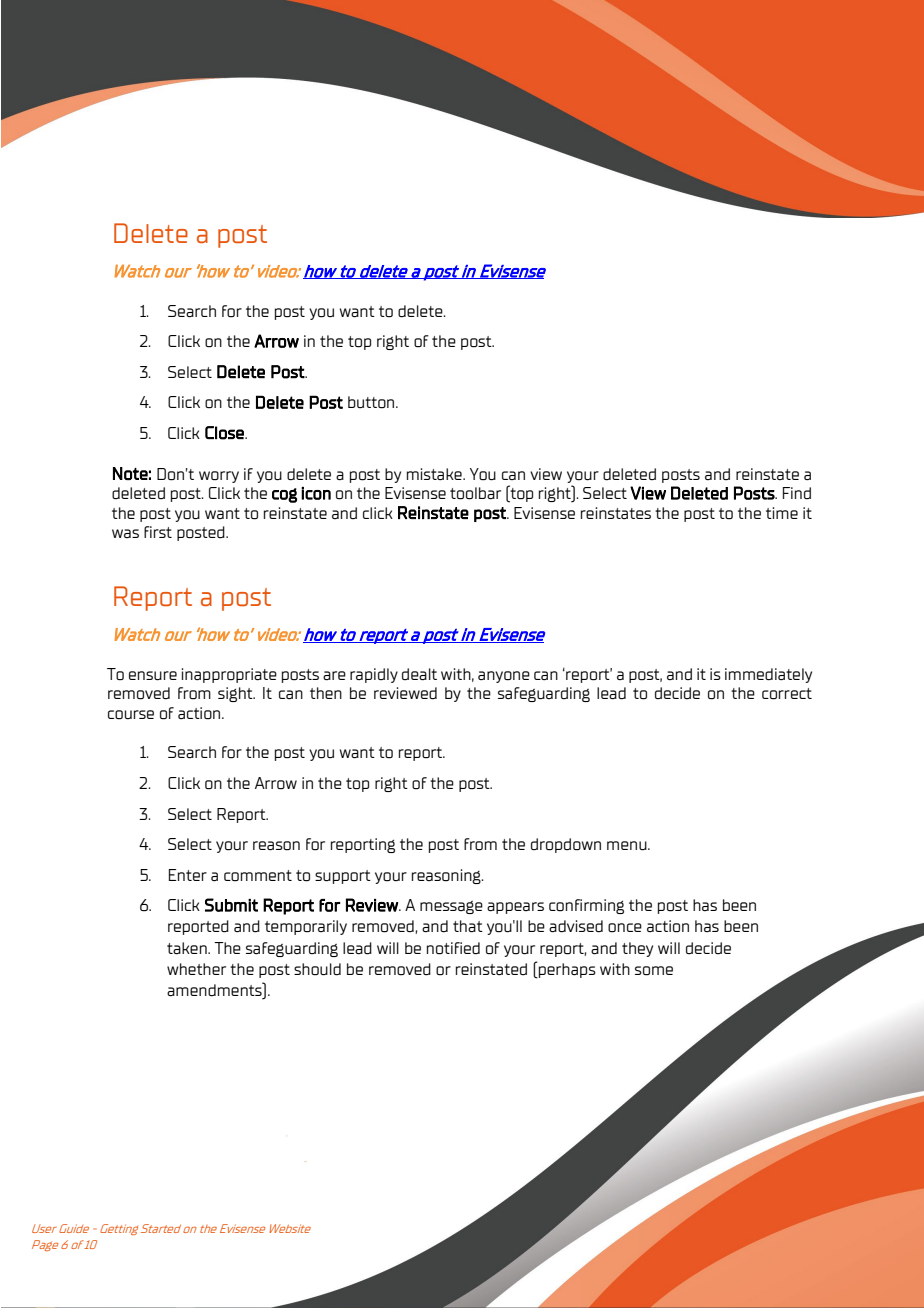 This document has height=1308, width=924. I want to click on notified, so click(453, 948).
